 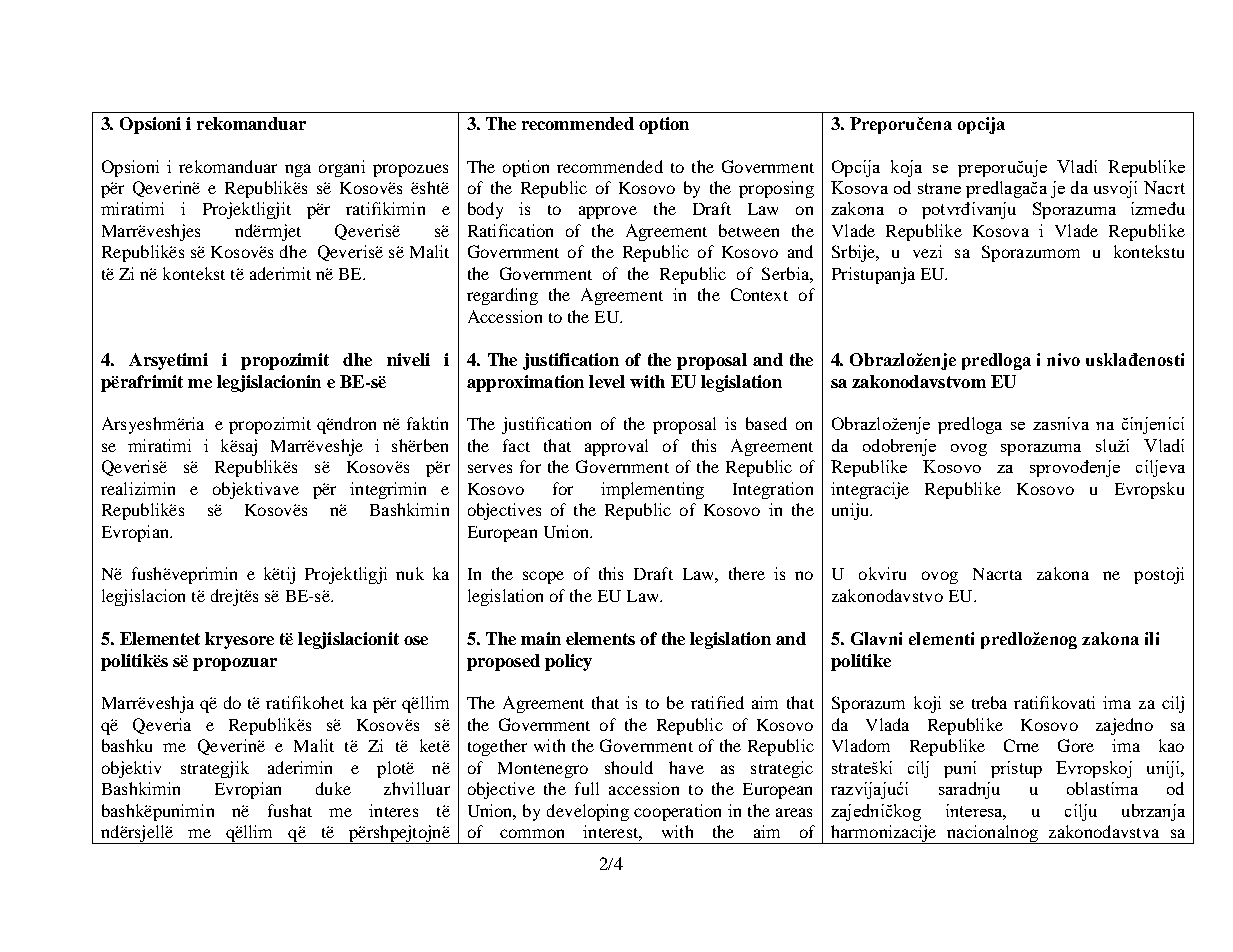 I want to click on based, so click(x=766, y=423).
